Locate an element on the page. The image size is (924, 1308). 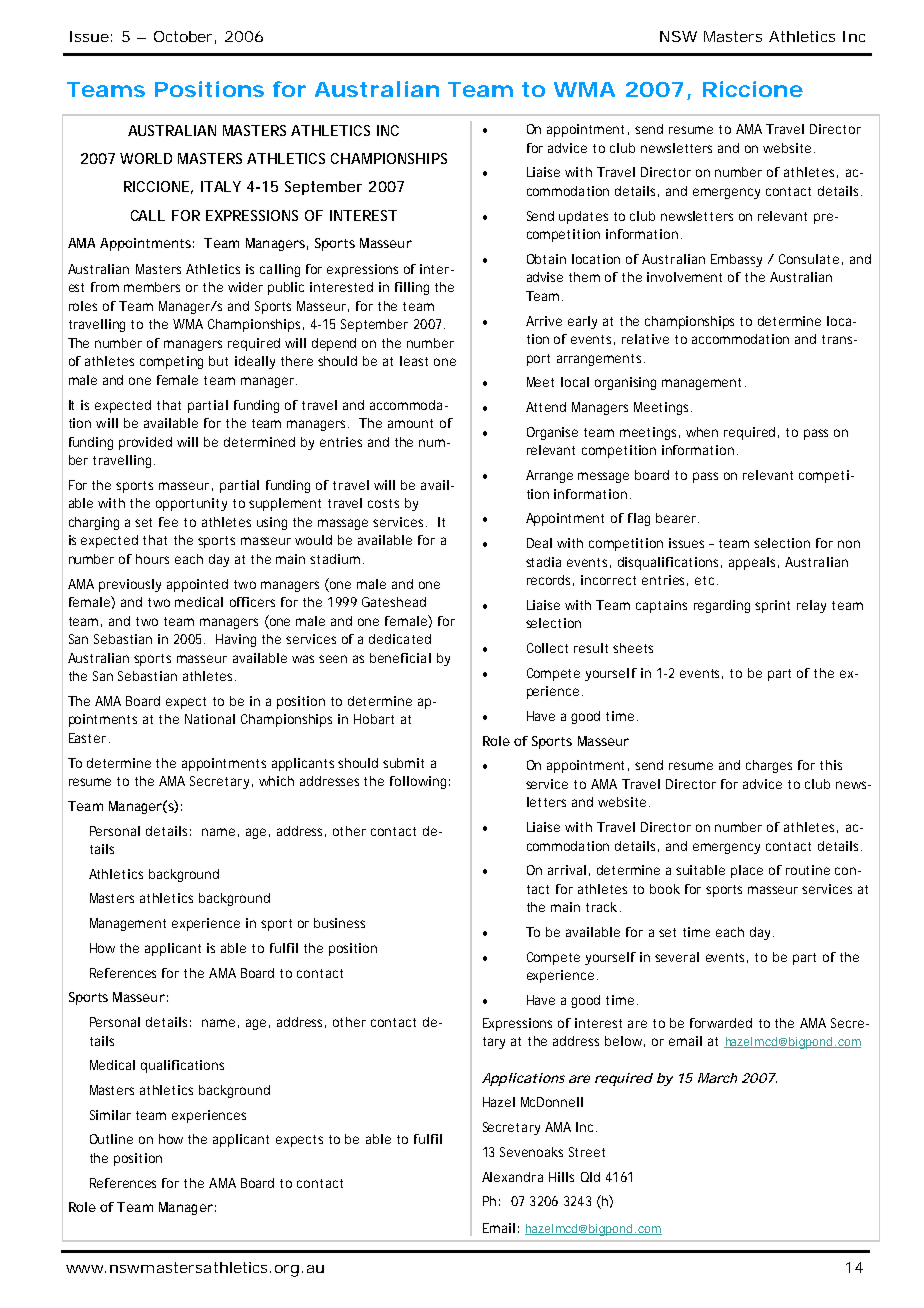
etc is located at coordinates (706, 580).
